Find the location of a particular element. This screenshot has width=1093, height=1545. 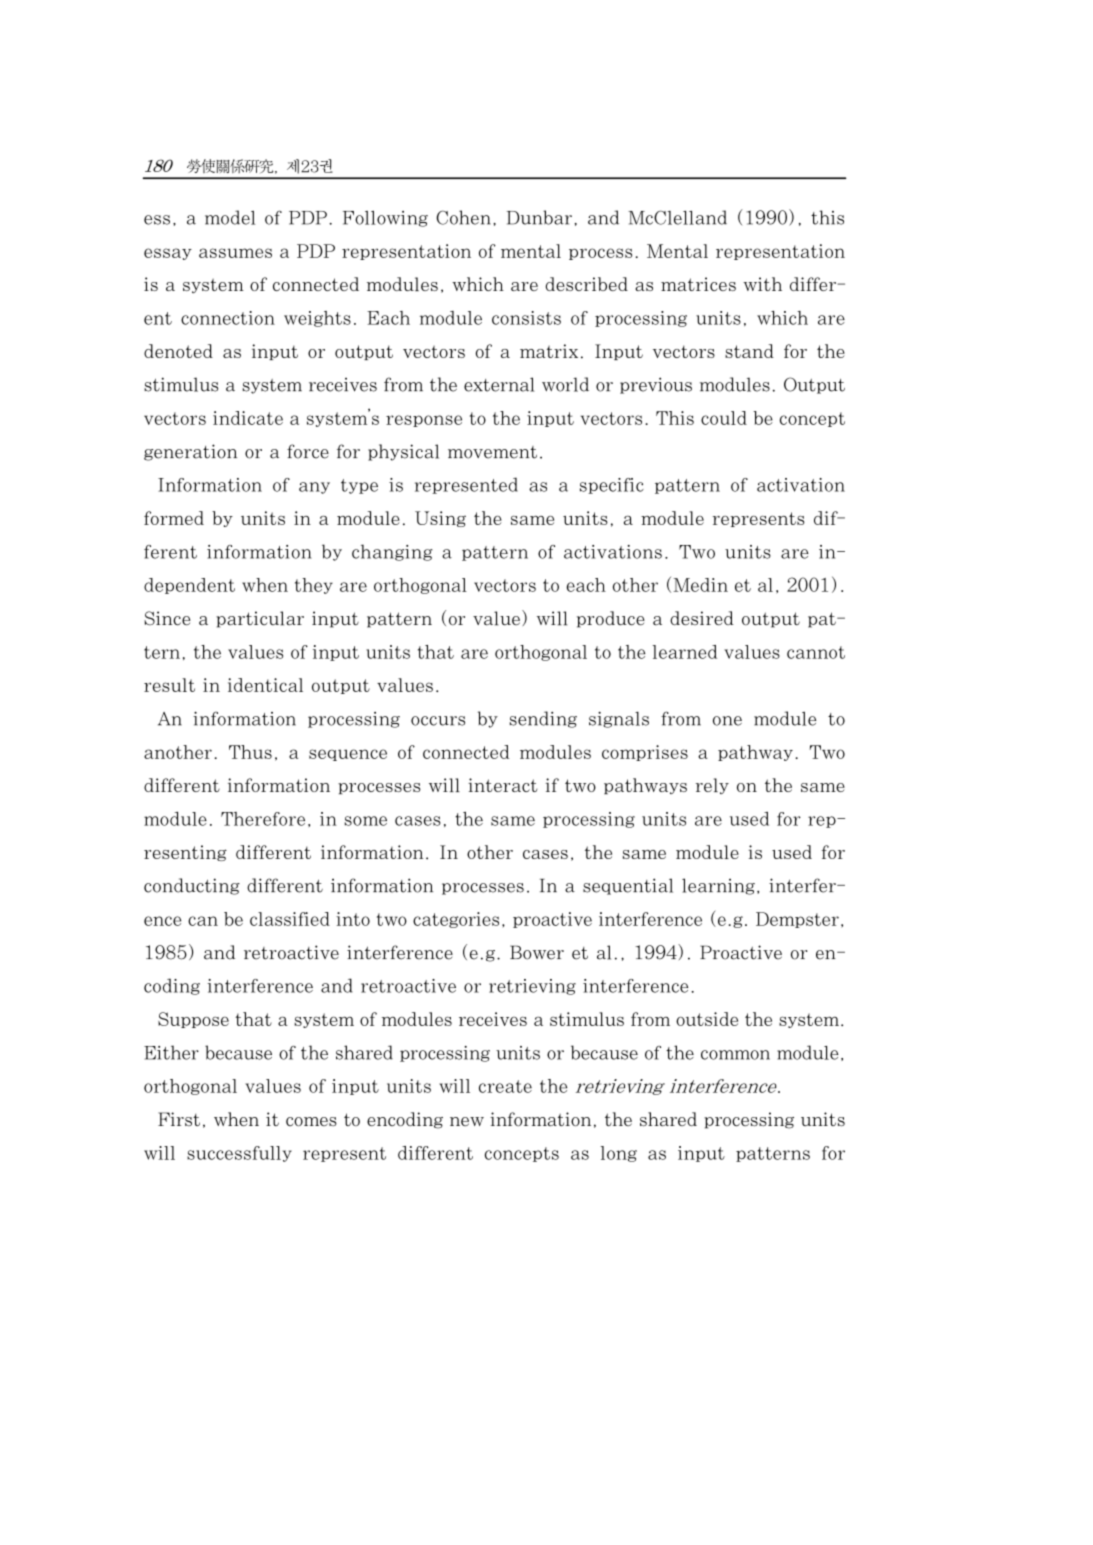

one is located at coordinates (727, 721).
